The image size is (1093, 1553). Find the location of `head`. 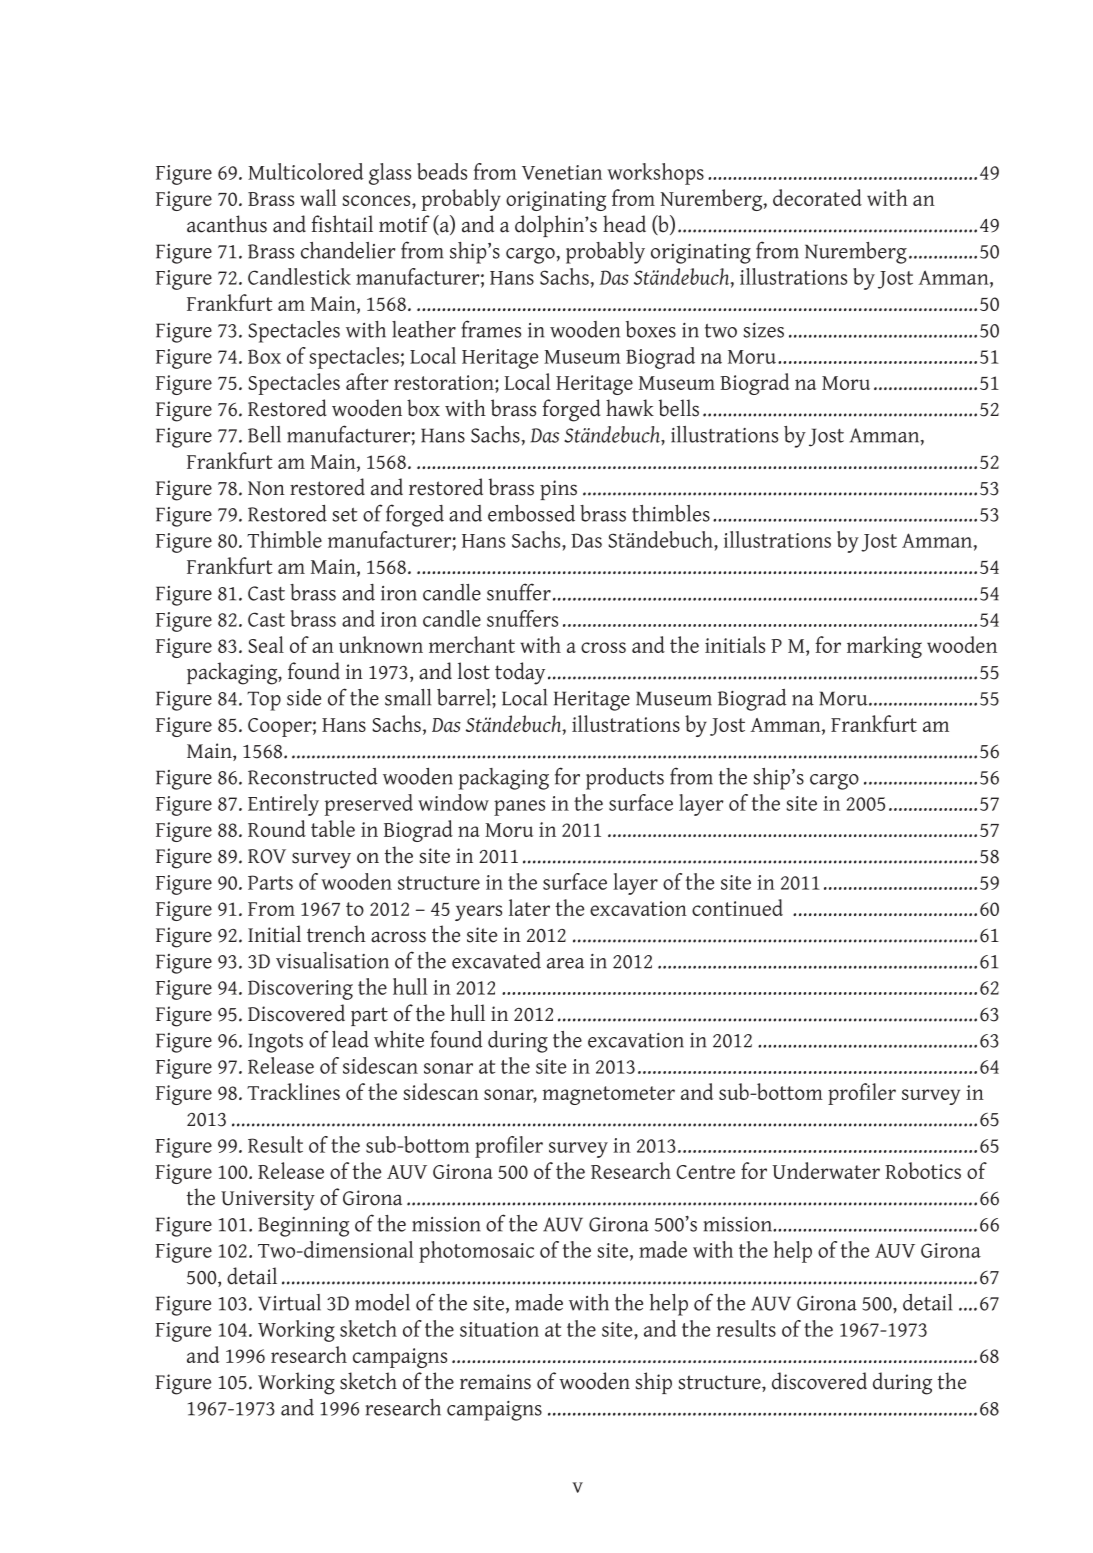

head is located at coordinates (624, 224).
